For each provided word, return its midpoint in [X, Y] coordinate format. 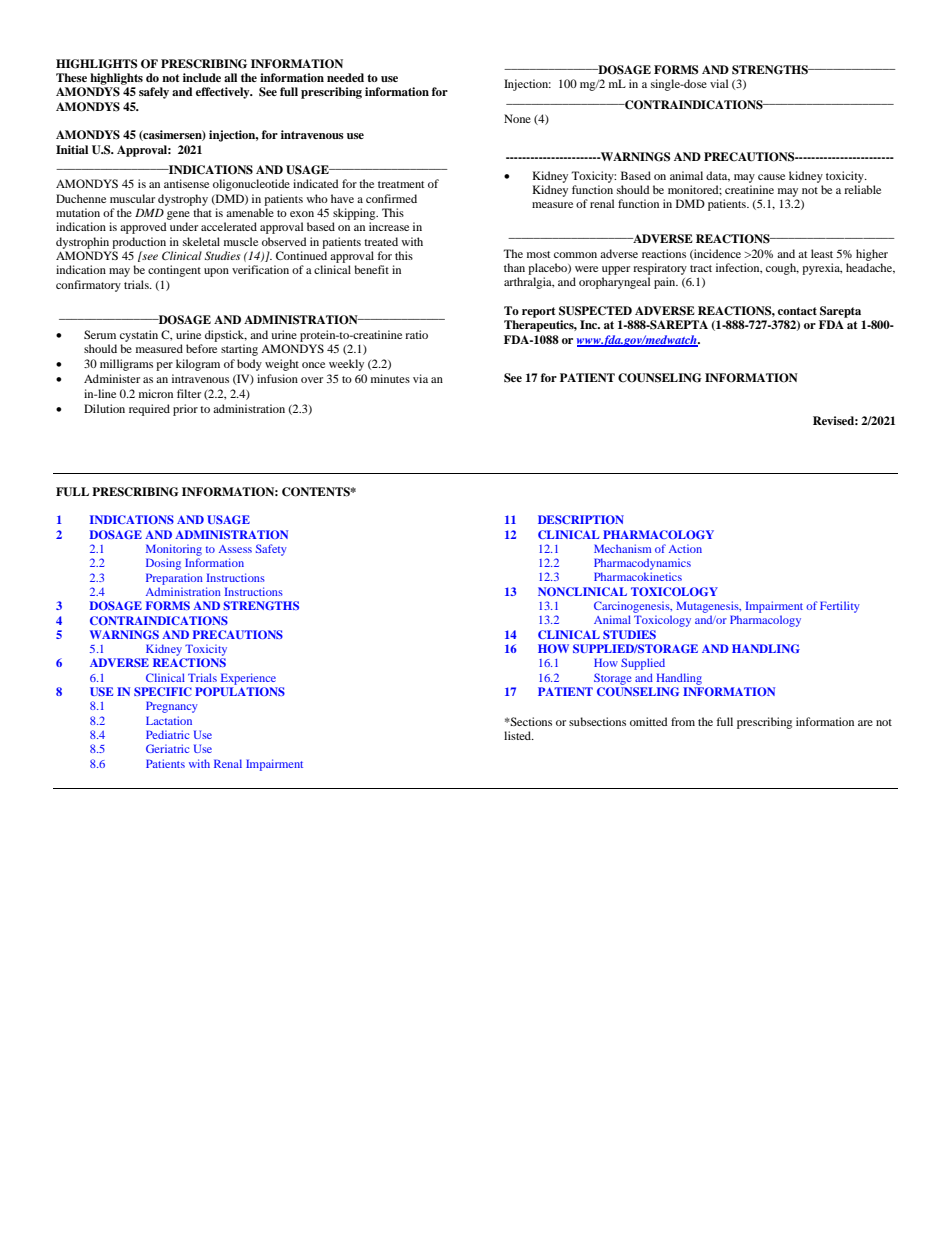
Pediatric [168, 734]
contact [797, 311]
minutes [390, 378]
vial [719, 83]
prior [185, 410]
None [517, 118]
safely [154, 93]
